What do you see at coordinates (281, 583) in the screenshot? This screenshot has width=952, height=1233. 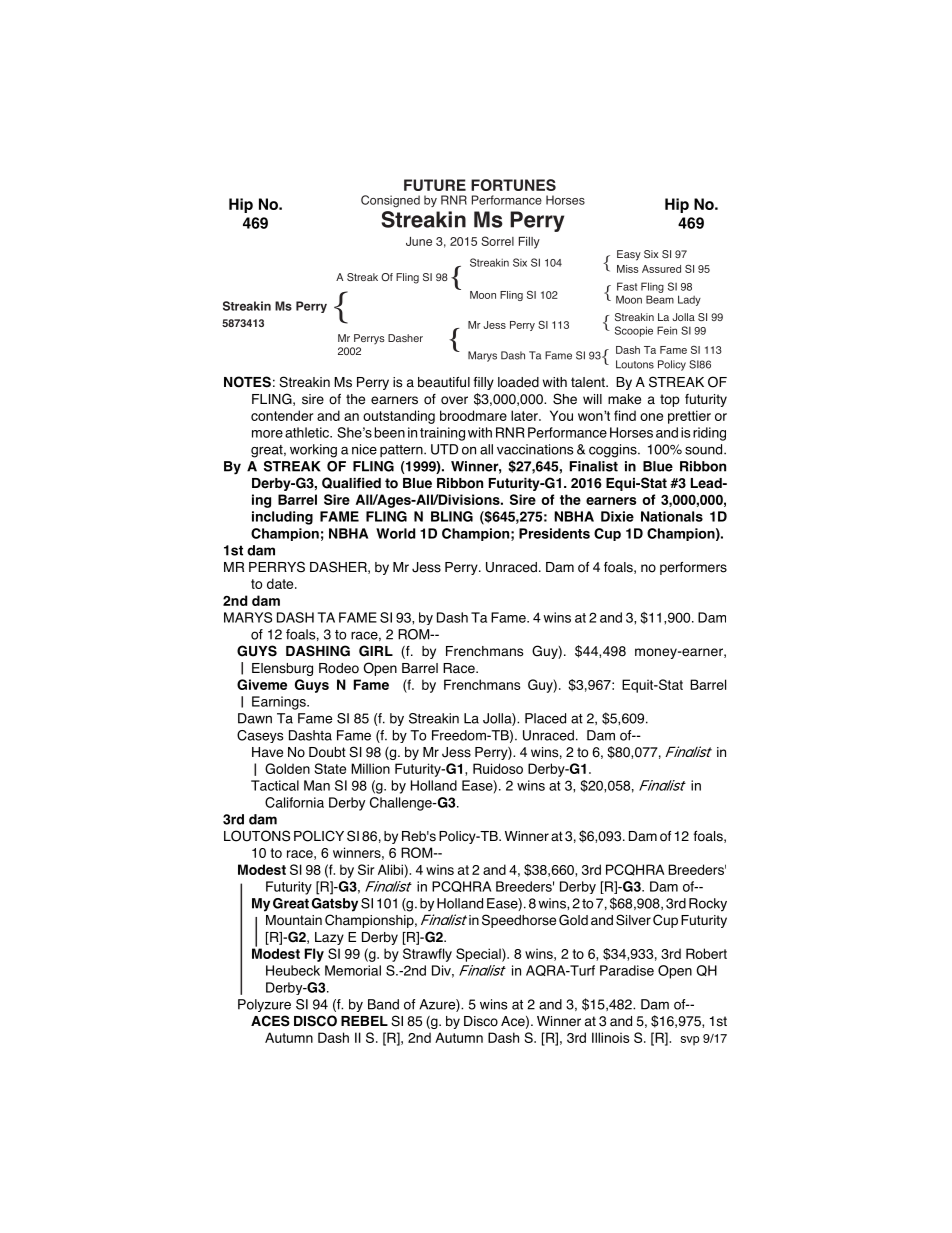 I see `date` at bounding box center [281, 583].
